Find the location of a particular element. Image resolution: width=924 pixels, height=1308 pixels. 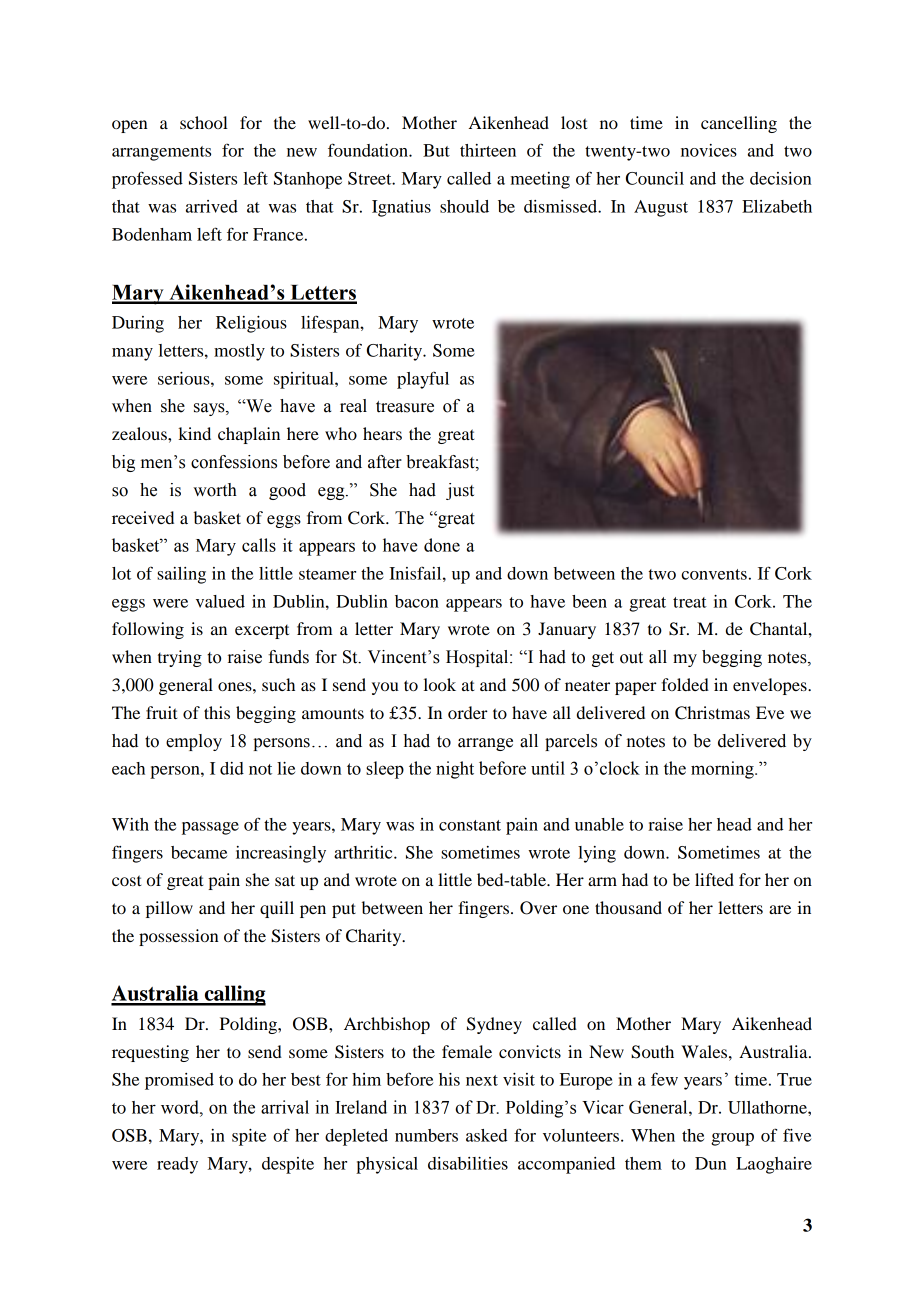

Hospital is located at coordinates (478, 658).
